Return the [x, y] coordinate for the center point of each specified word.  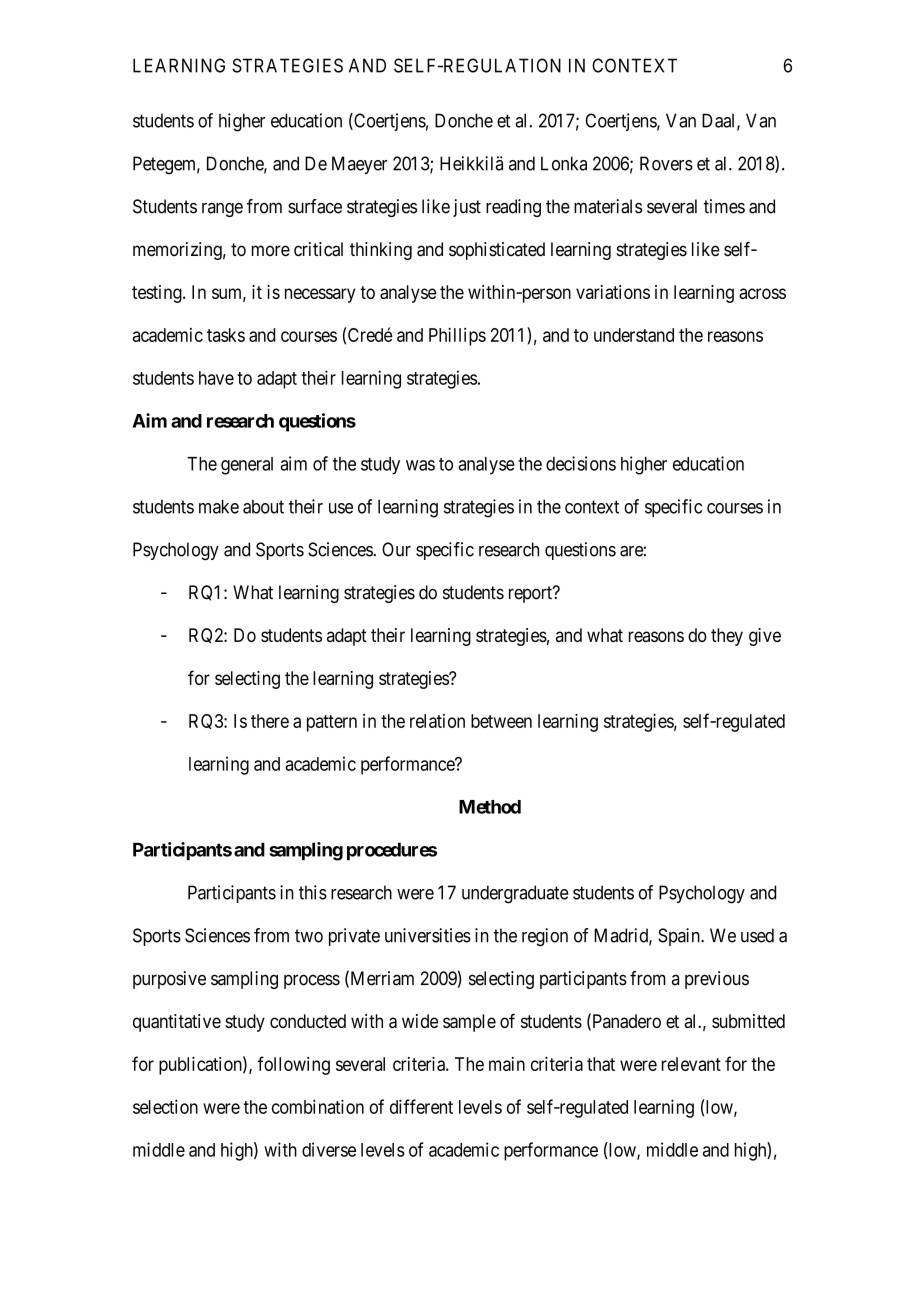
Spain [680, 937]
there [270, 721]
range [222, 210]
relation [437, 721]
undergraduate [515, 894]
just [467, 208]
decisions [581, 463]
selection [165, 1106]
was [420, 465]
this [313, 892]
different [421, 1106]
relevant [691, 1064]
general [247, 466]
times [724, 206]
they [727, 637]
